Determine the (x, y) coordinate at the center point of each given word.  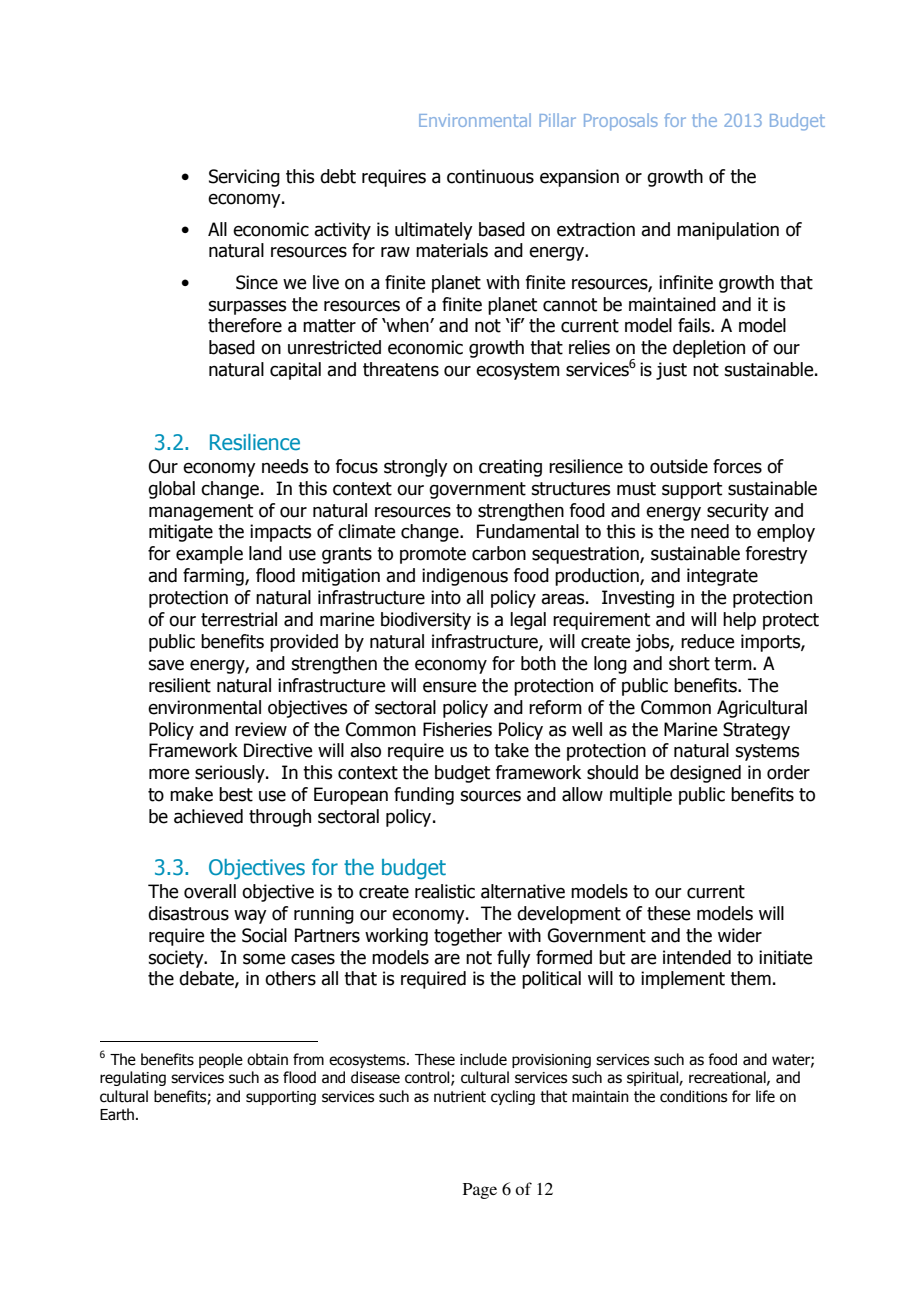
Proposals (621, 122)
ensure (449, 687)
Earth (117, 1114)
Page (480, 1191)
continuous (490, 176)
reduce (707, 641)
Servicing (244, 178)
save (166, 665)
